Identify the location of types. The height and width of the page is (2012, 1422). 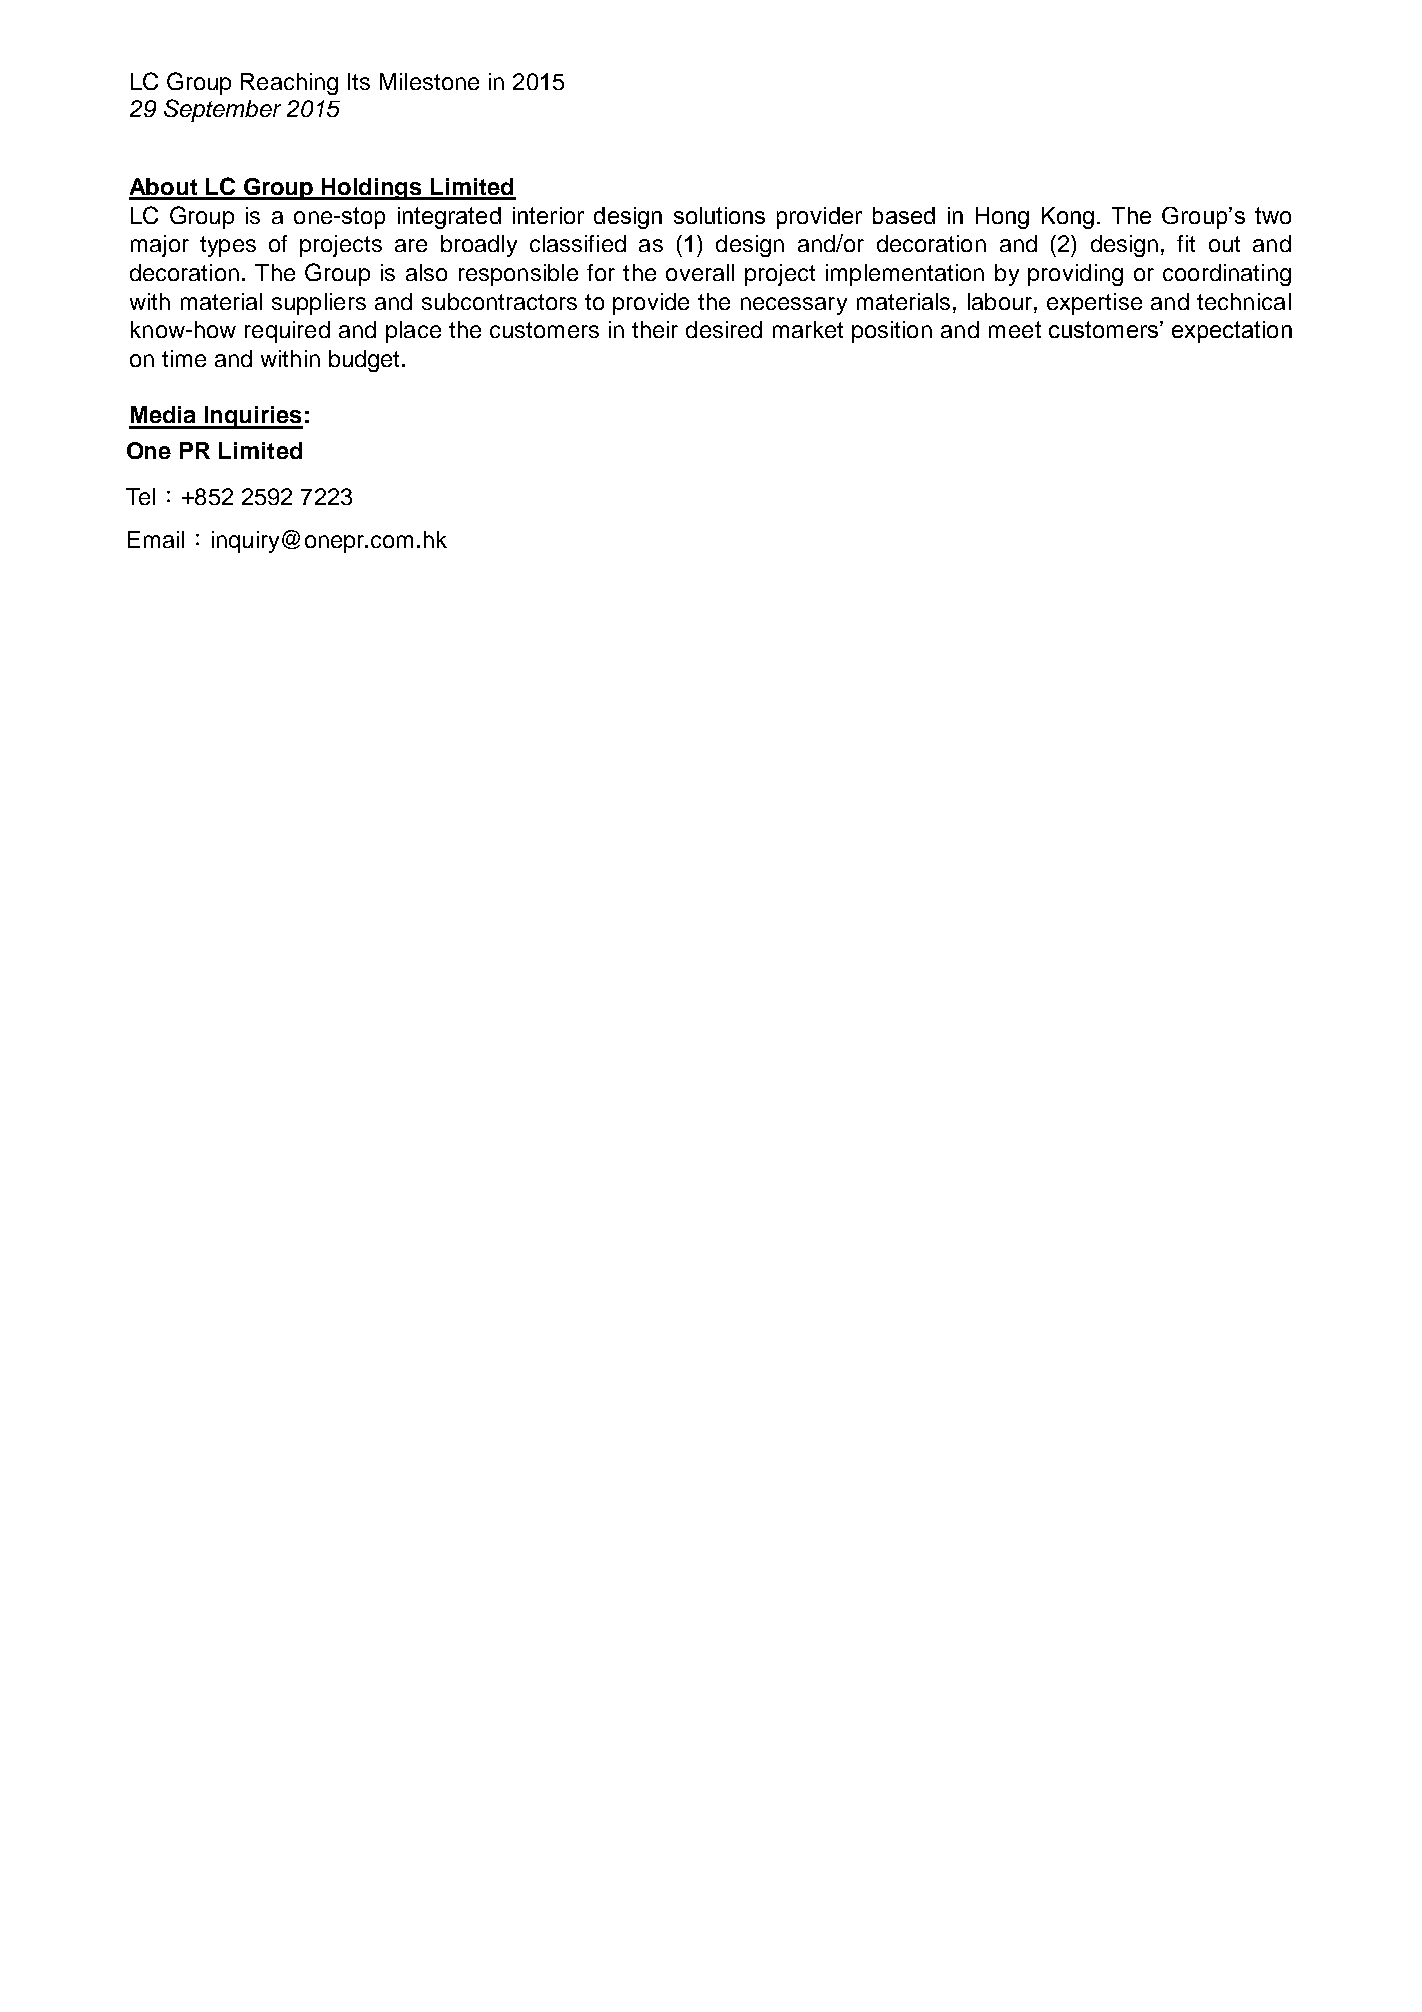
(228, 246).
